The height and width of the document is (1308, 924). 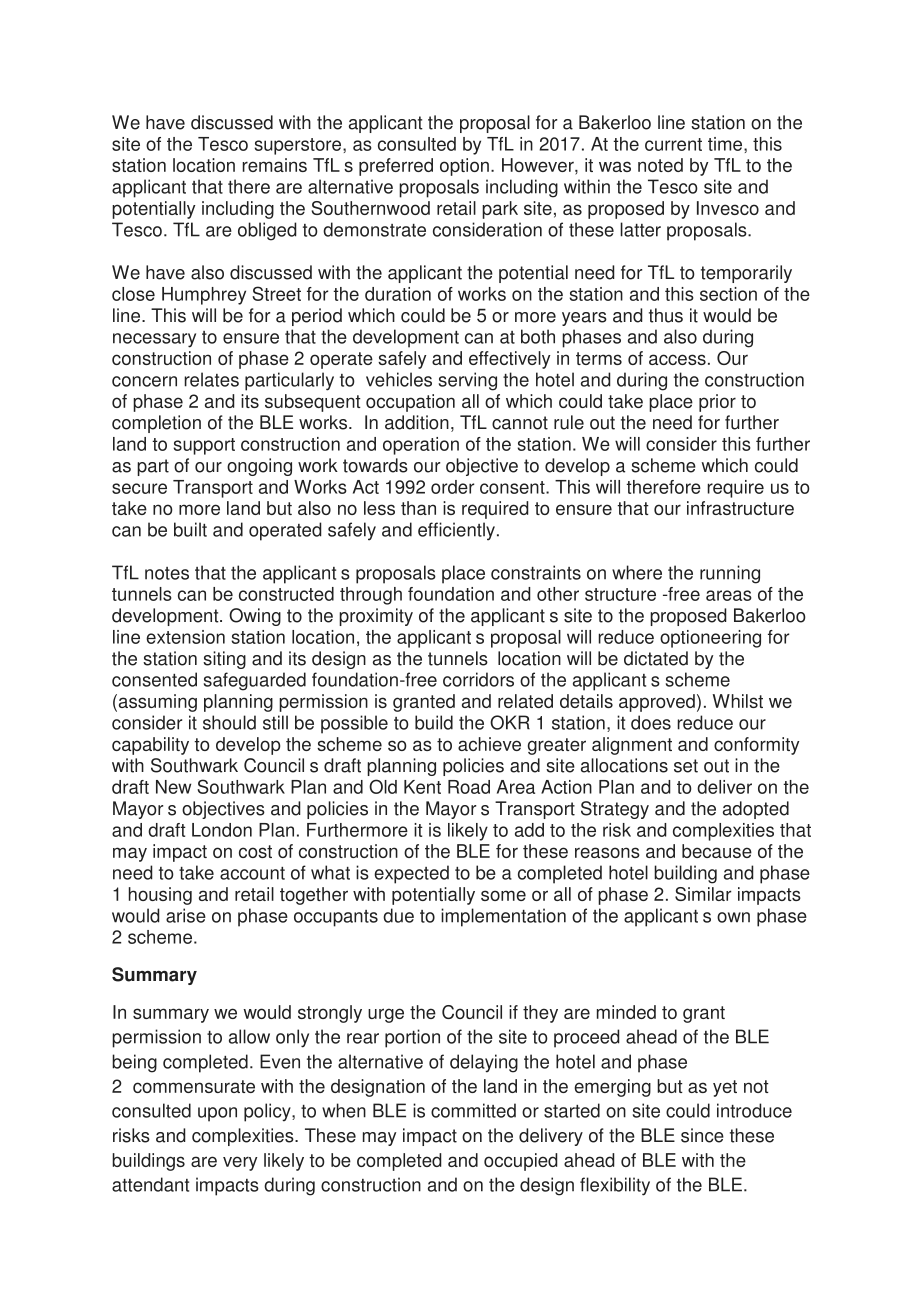 I want to click on since, so click(x=702, y=1135).
